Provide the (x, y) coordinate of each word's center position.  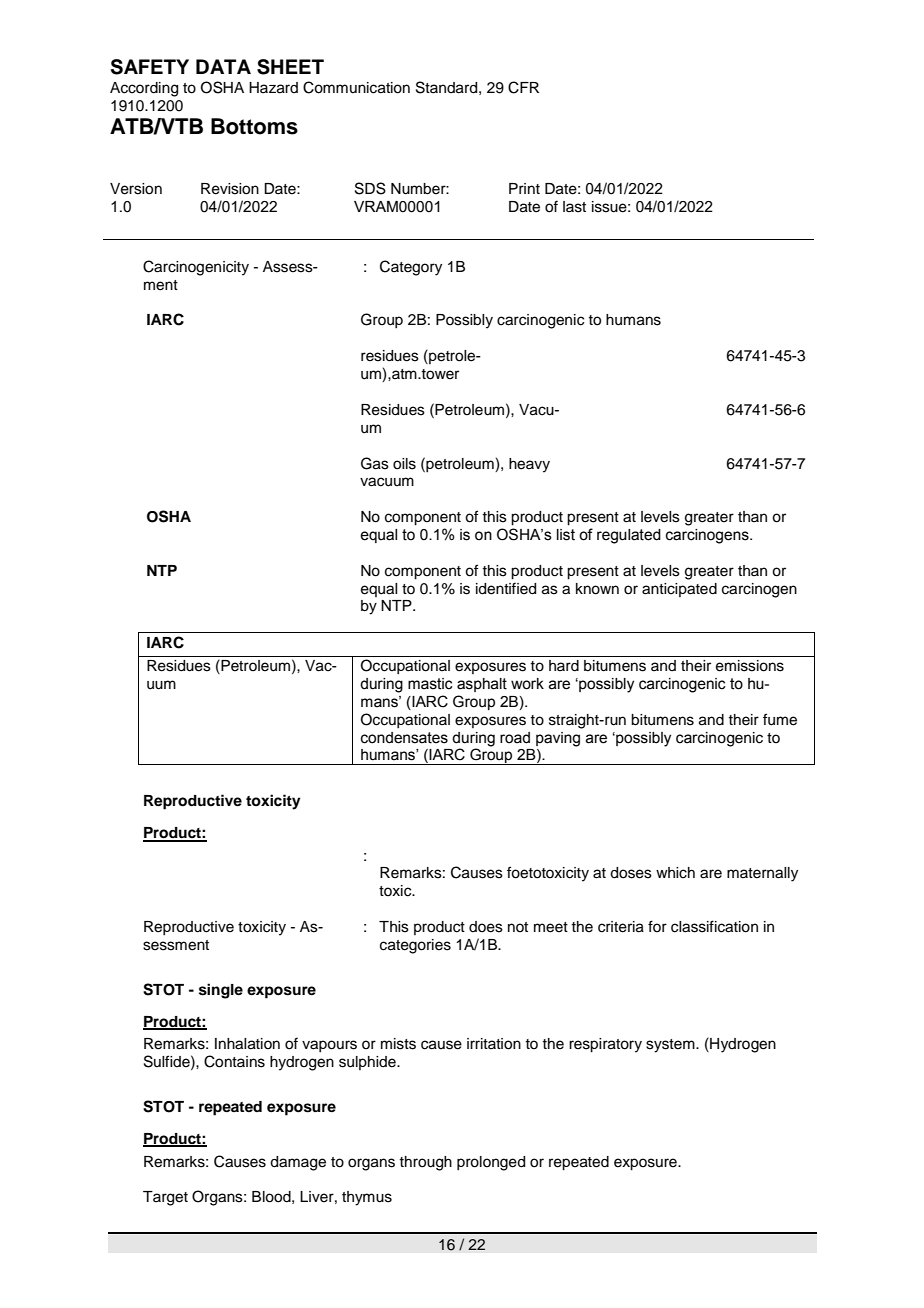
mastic (430, 684)
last (574, 207)
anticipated (679, 590)
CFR (523, 87)
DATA (223, 66)
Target (165, 1198)
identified (506, 588)
